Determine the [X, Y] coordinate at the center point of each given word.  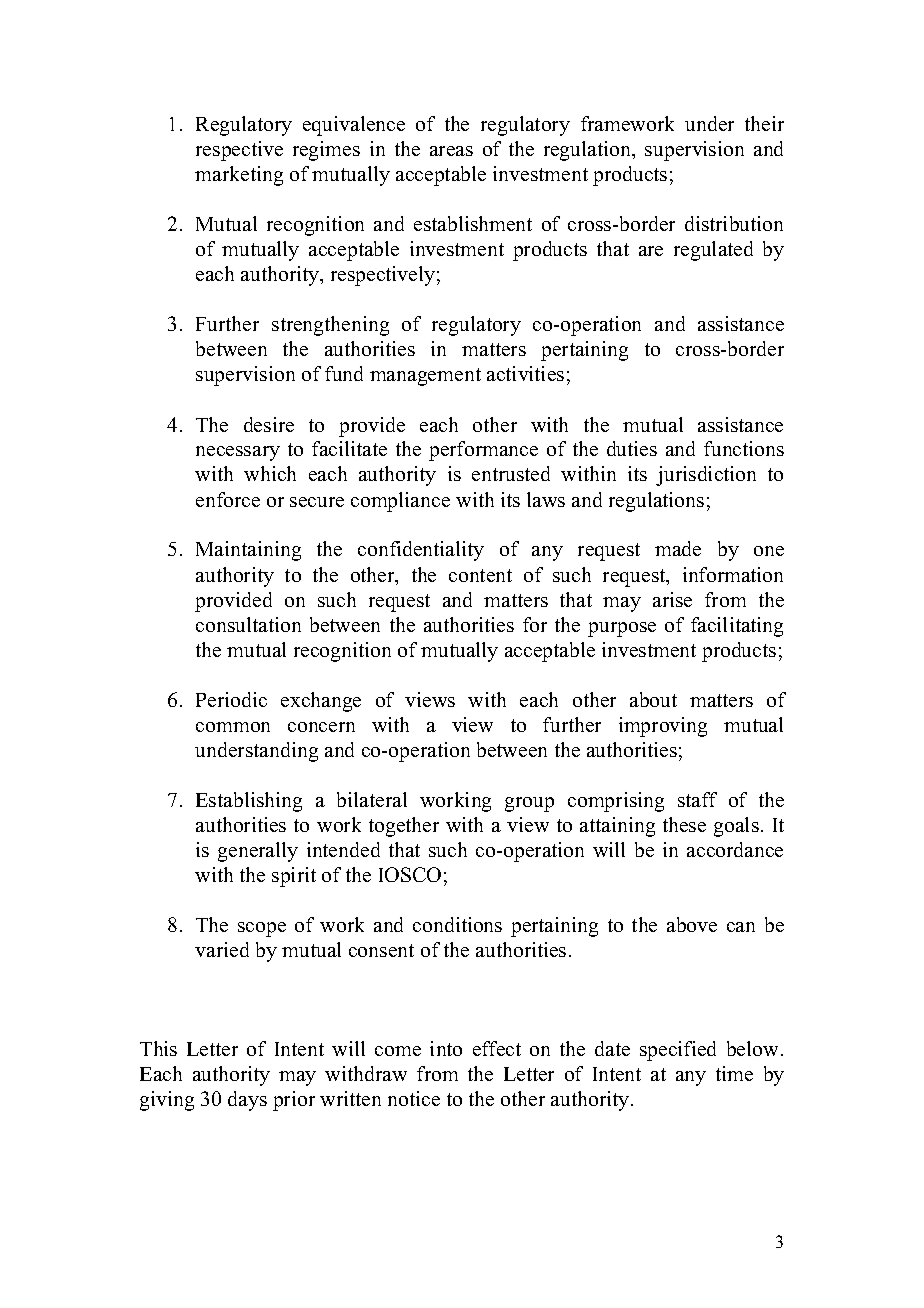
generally [258, 852]
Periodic [231, 699]
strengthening [330, 326]
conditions [457, 924]
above [692, 924]
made [678, 548]
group [529, 804]
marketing [239, 176]
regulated [713, 251]
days [247, 1101]
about [653, 699]
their [764, 123]
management [425, 377]
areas [451, 151]
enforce [228, 499]
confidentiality [421, 551]
